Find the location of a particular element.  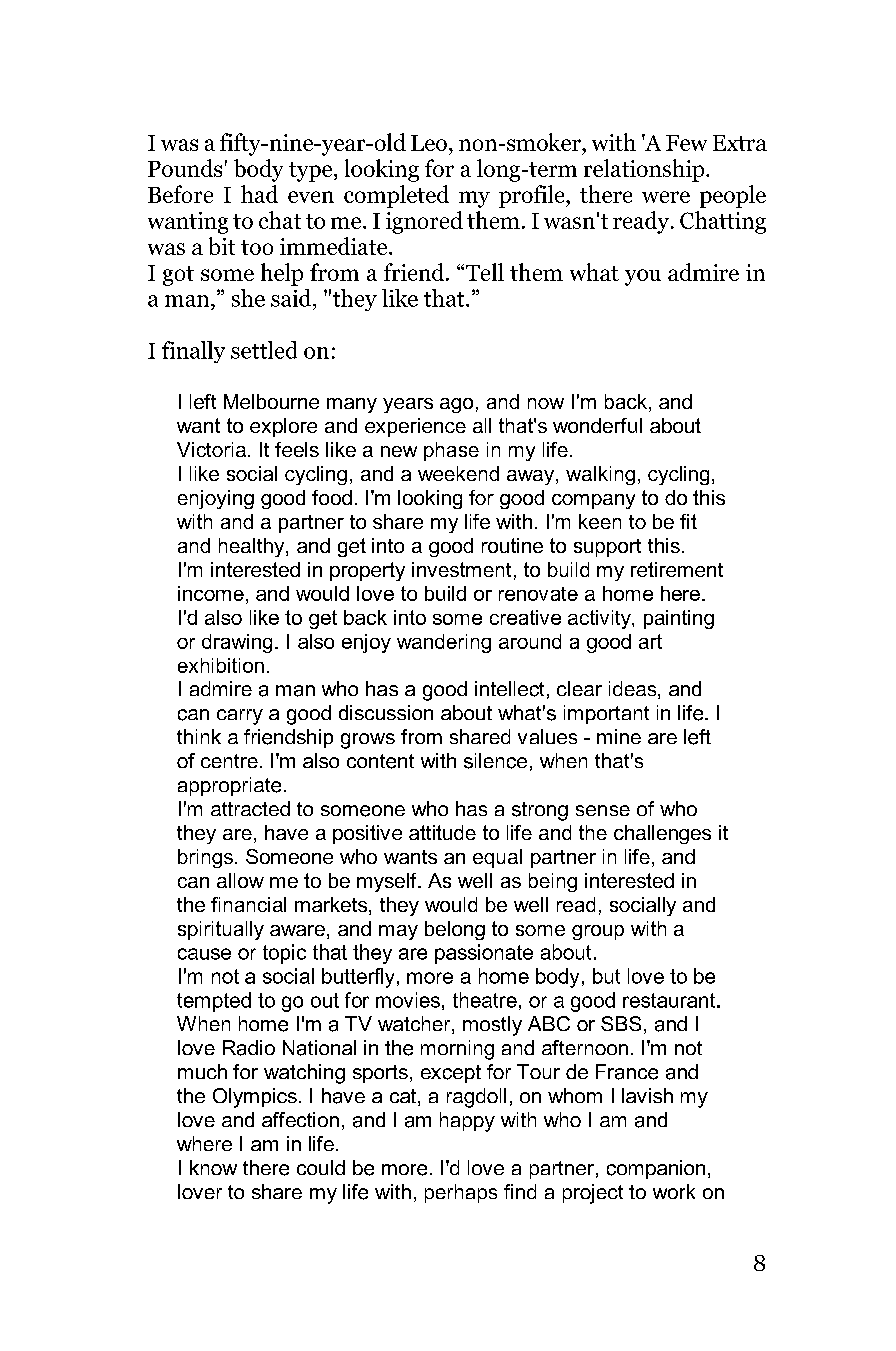

attracted is located at coordinates (250, 808).
